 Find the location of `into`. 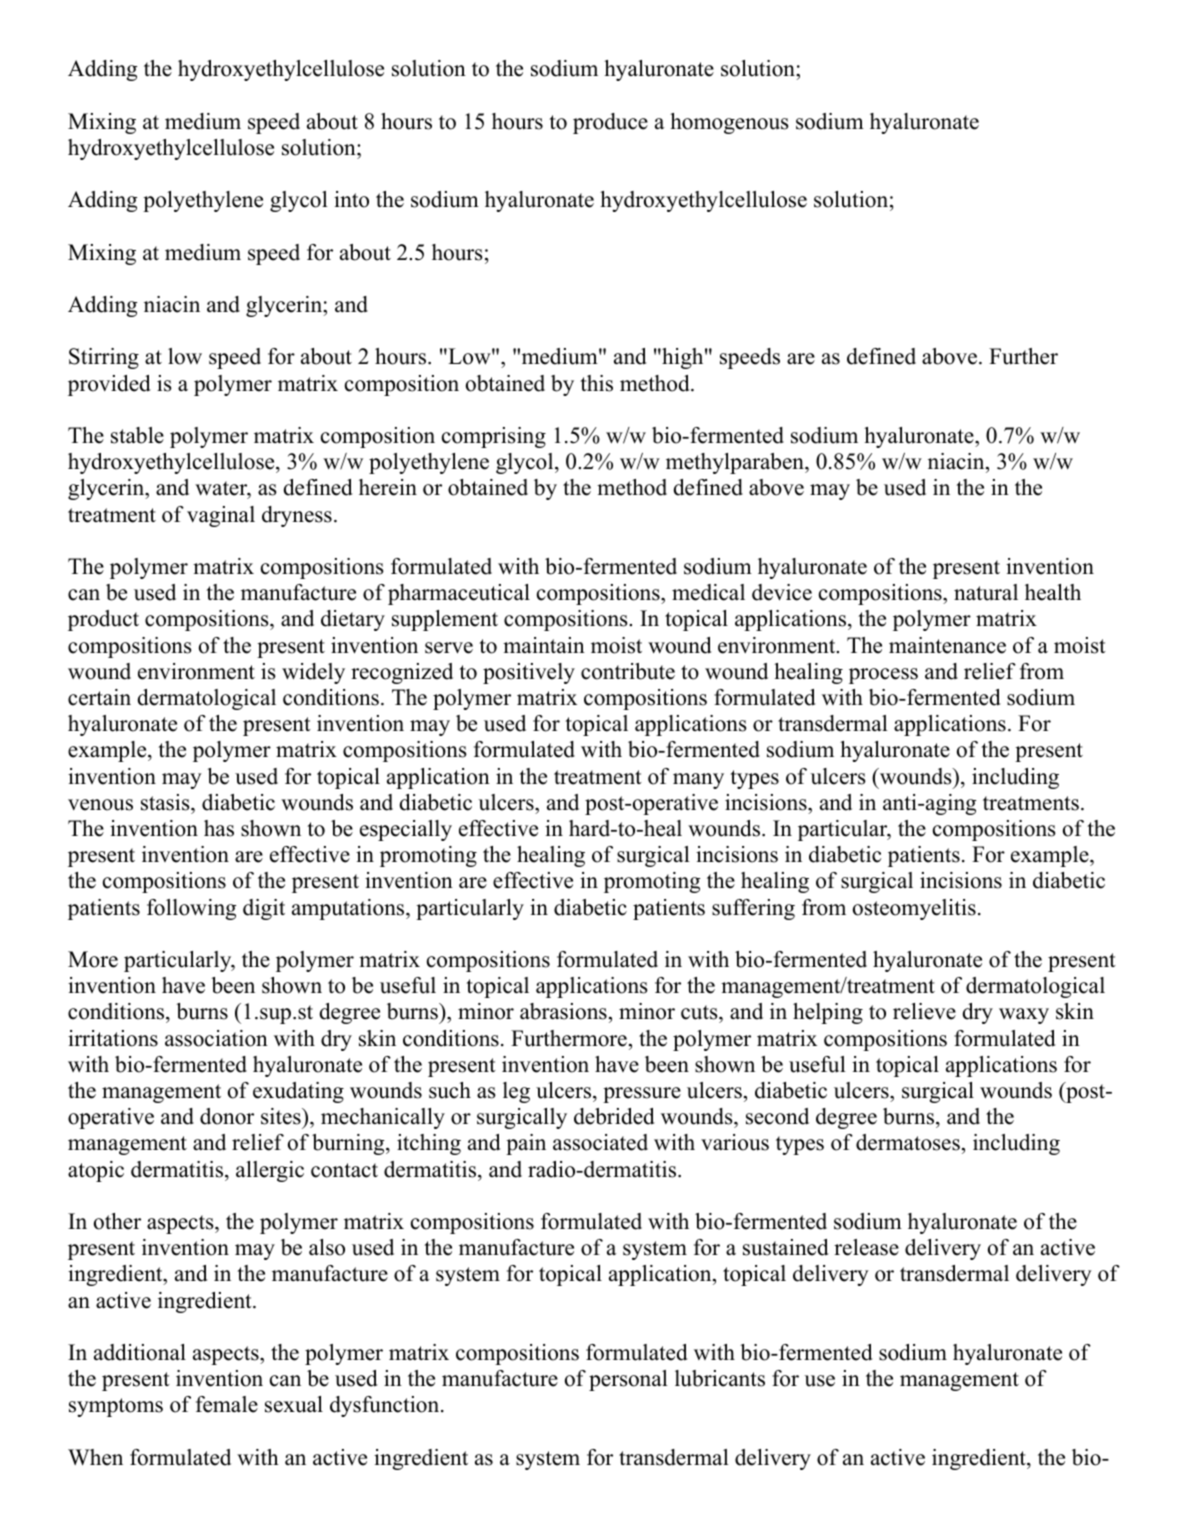

into is located at coordinates (351, 199).
